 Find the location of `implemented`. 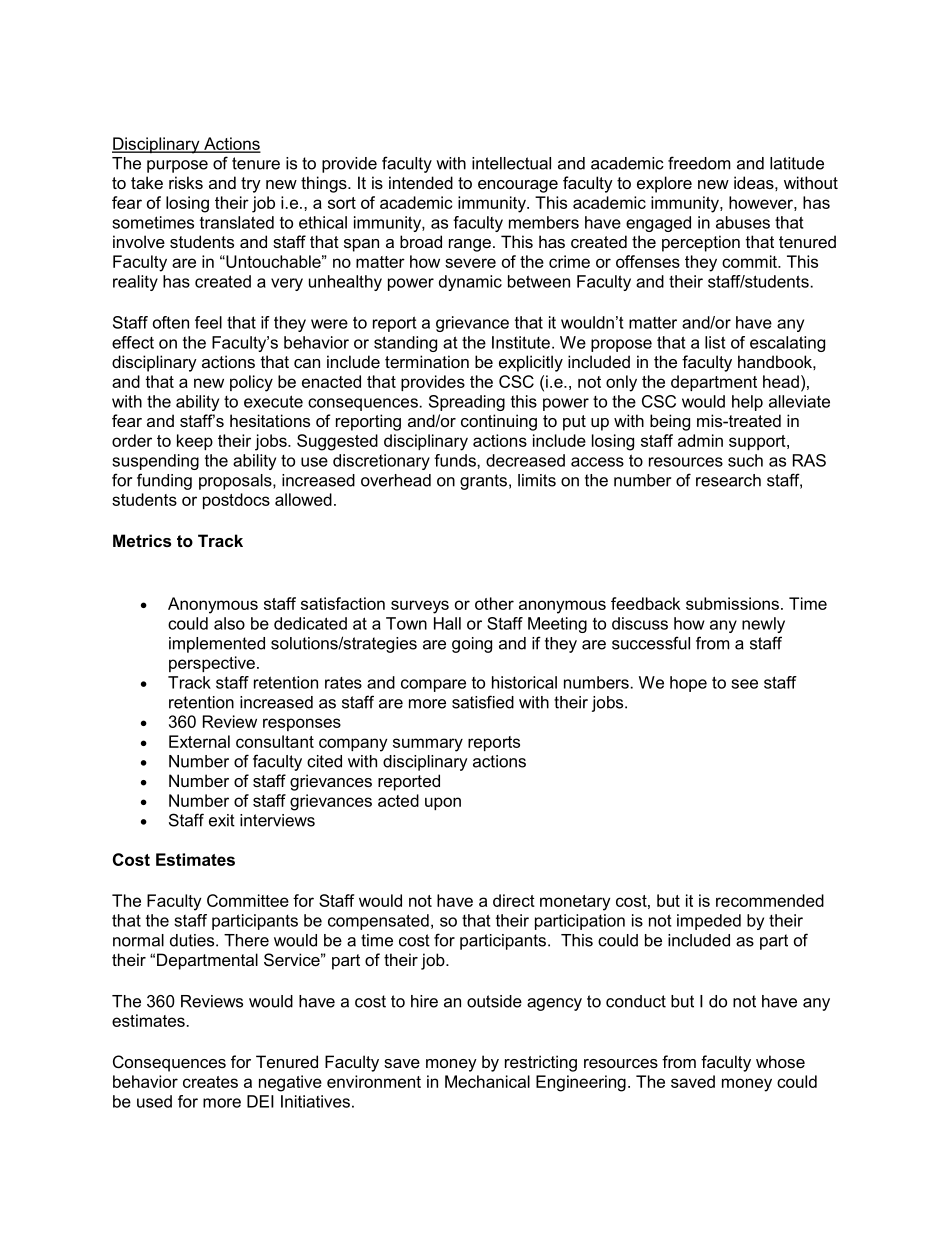

implemented is located at coordinates (217, 645).
